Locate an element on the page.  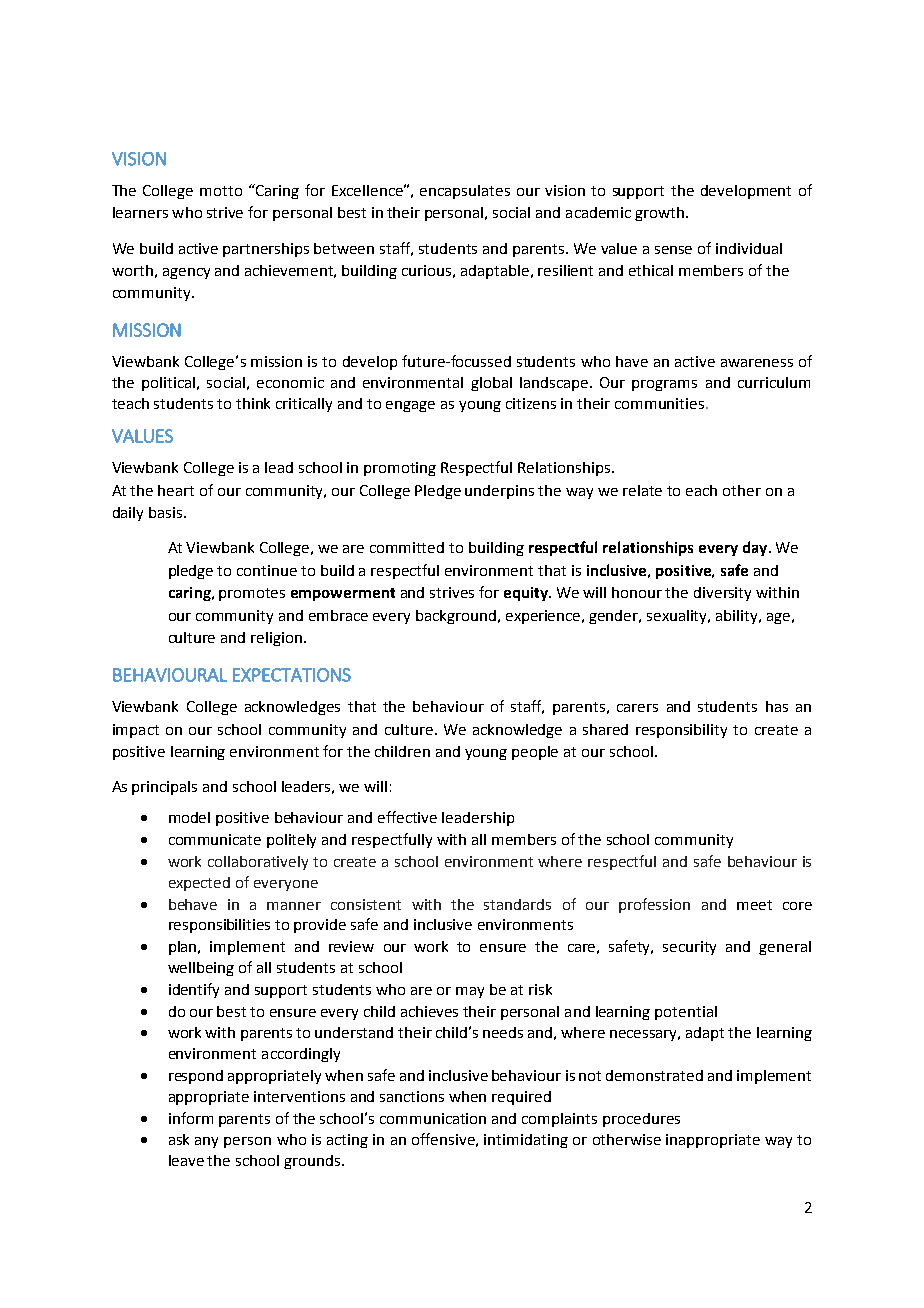
encapsulates is located at coordinates (465, 192).
